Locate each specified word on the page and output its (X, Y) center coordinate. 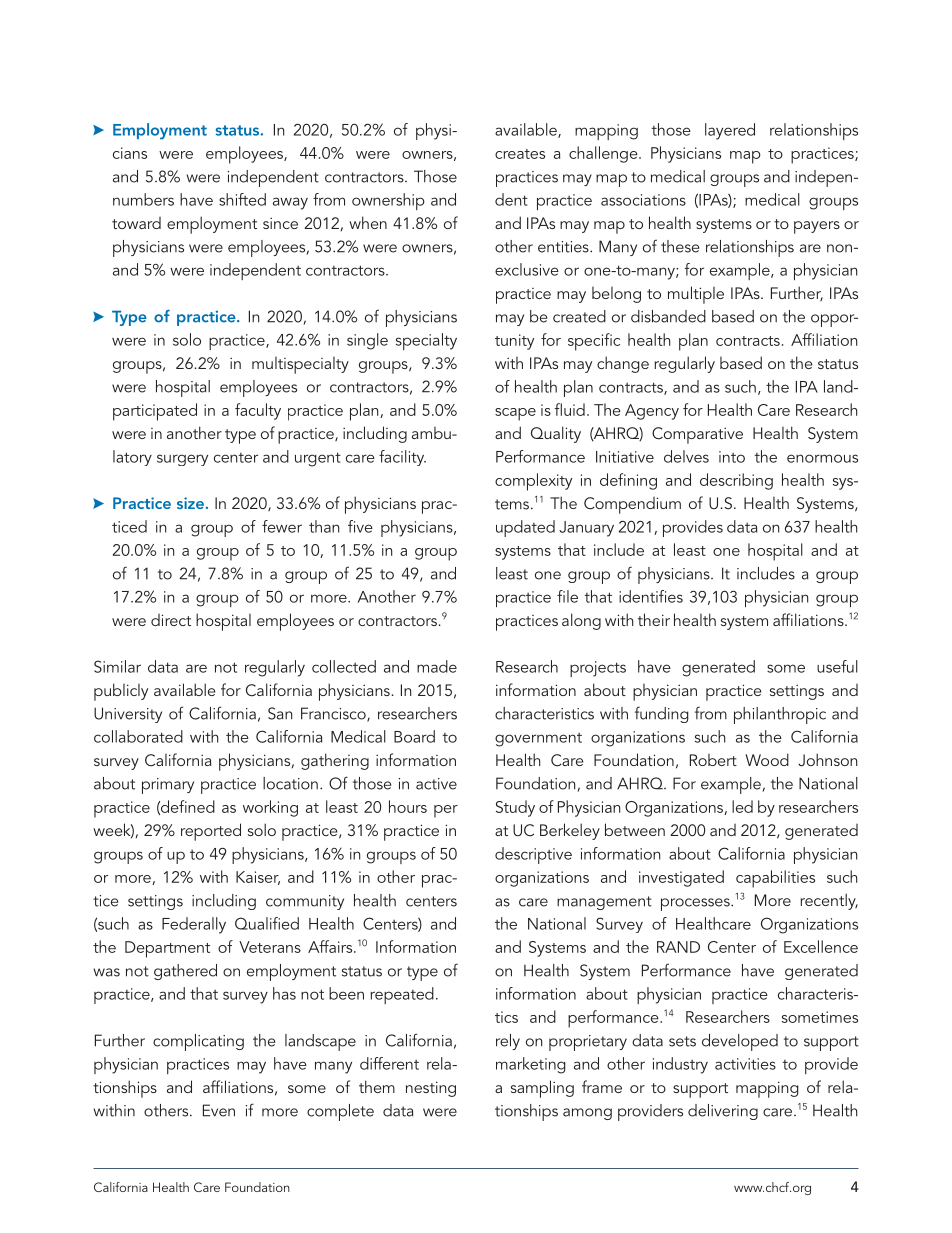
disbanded (668, 316)
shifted (242, 199)
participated (155, 412)
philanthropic (780, 715)
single (367, 341)
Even (219, 1110)
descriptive (533, 855)
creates (520, 154)
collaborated (138, 736)
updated (525, 528)
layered (730, 131)
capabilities (775, 879)
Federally (194, 925)
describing (736, 481)
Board (414, 736)
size (190, 503)
